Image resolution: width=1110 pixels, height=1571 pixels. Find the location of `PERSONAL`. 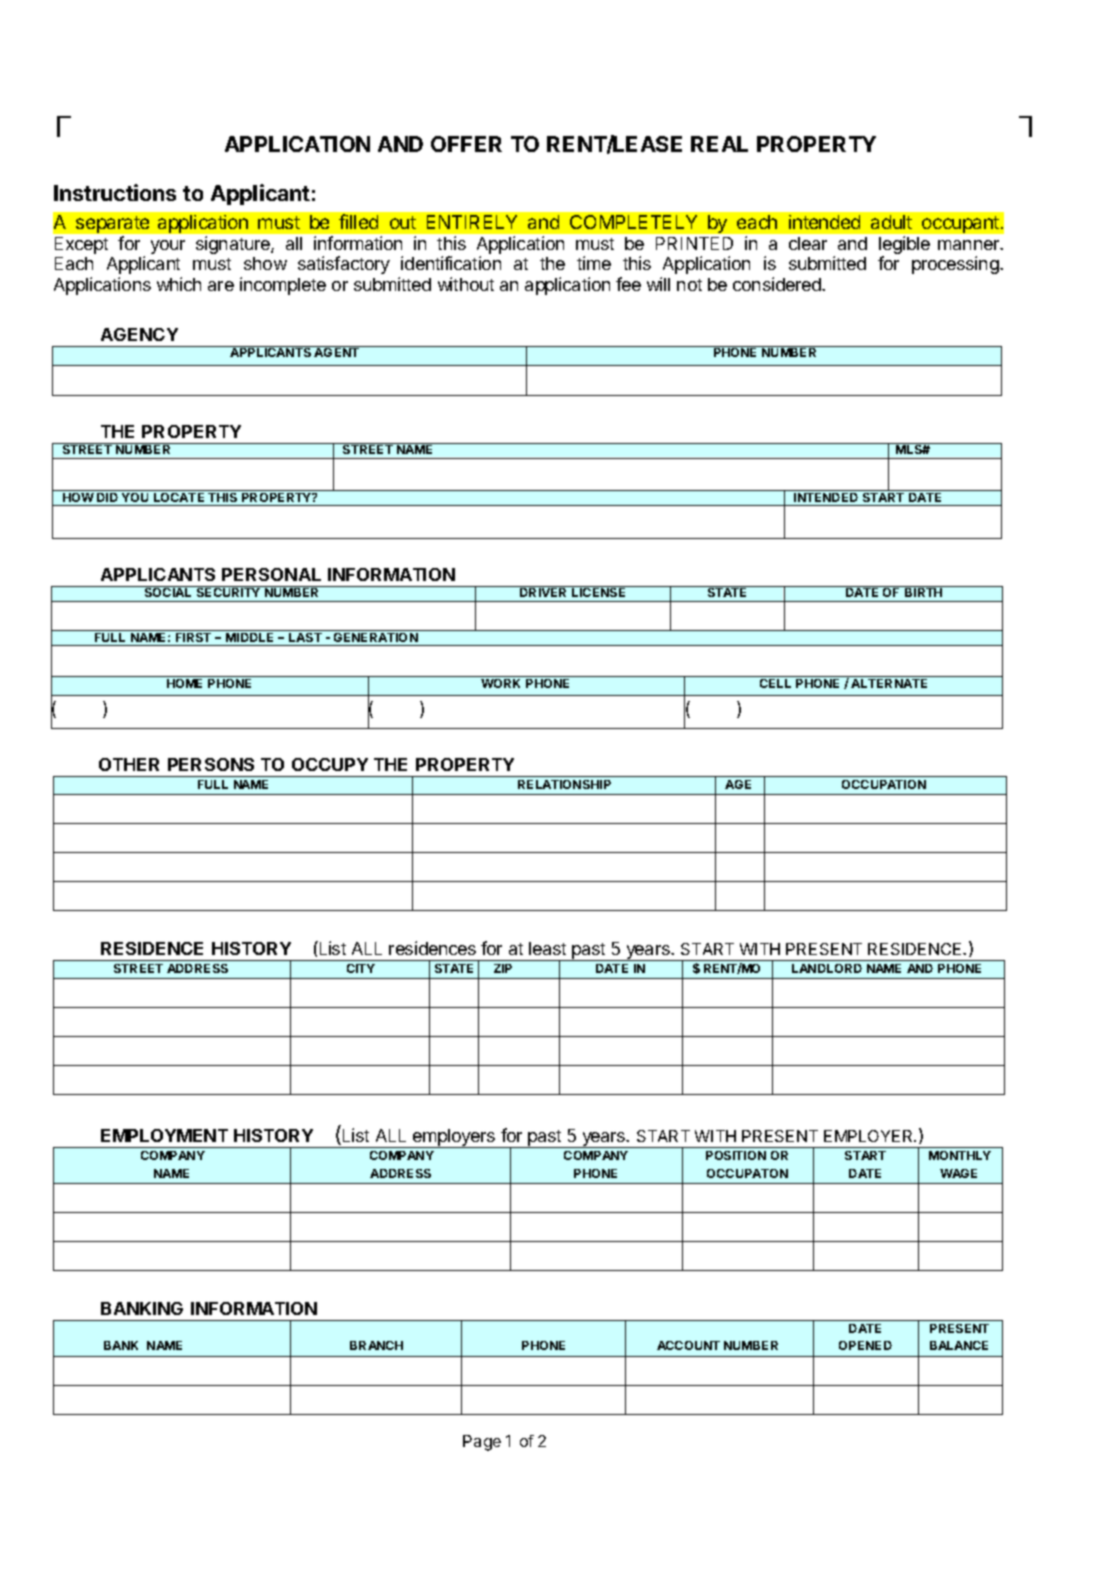

PERSONAL is located at coordinates (271, 574).
